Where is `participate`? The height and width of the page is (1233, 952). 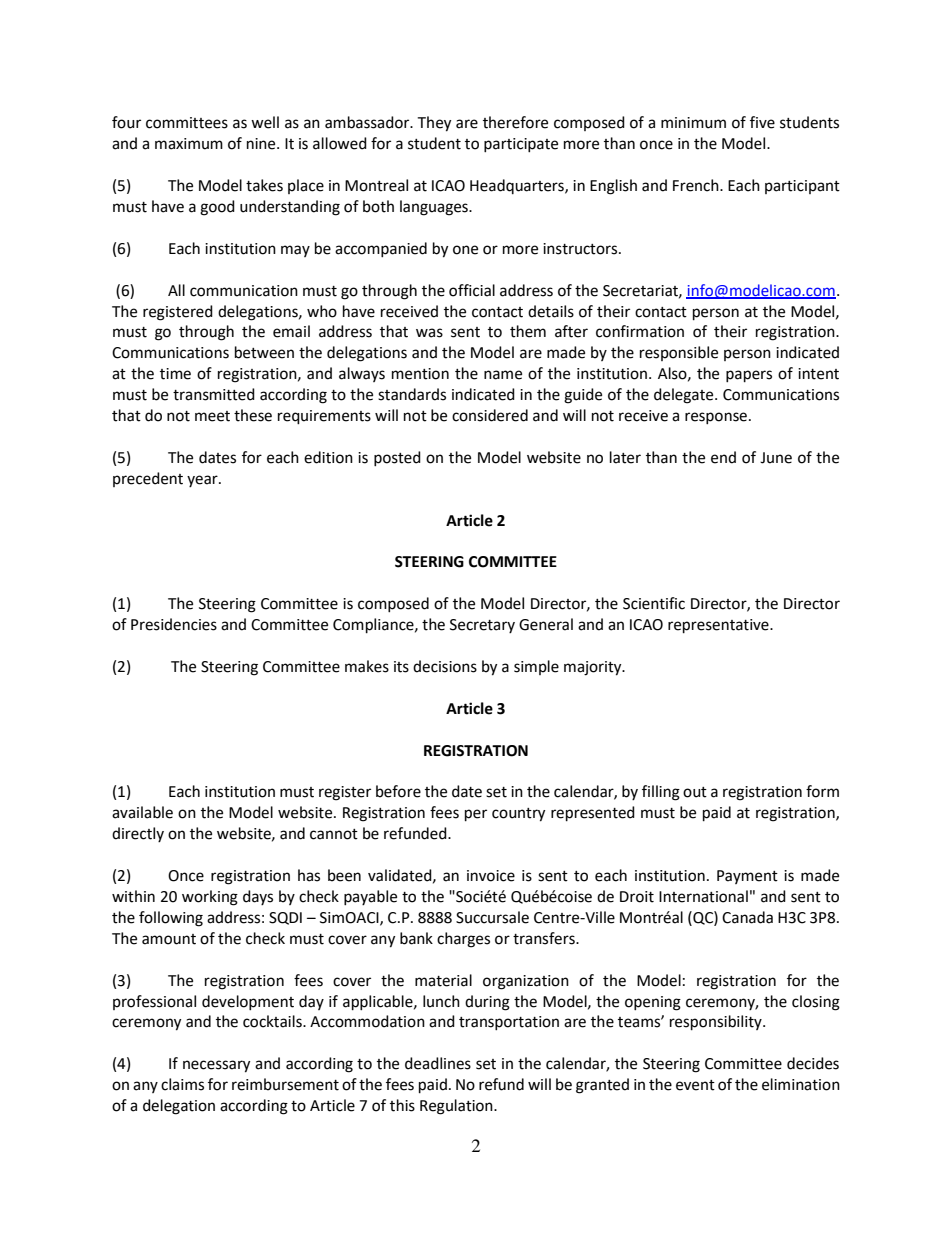 participate is located at coordinates (521, 145).
